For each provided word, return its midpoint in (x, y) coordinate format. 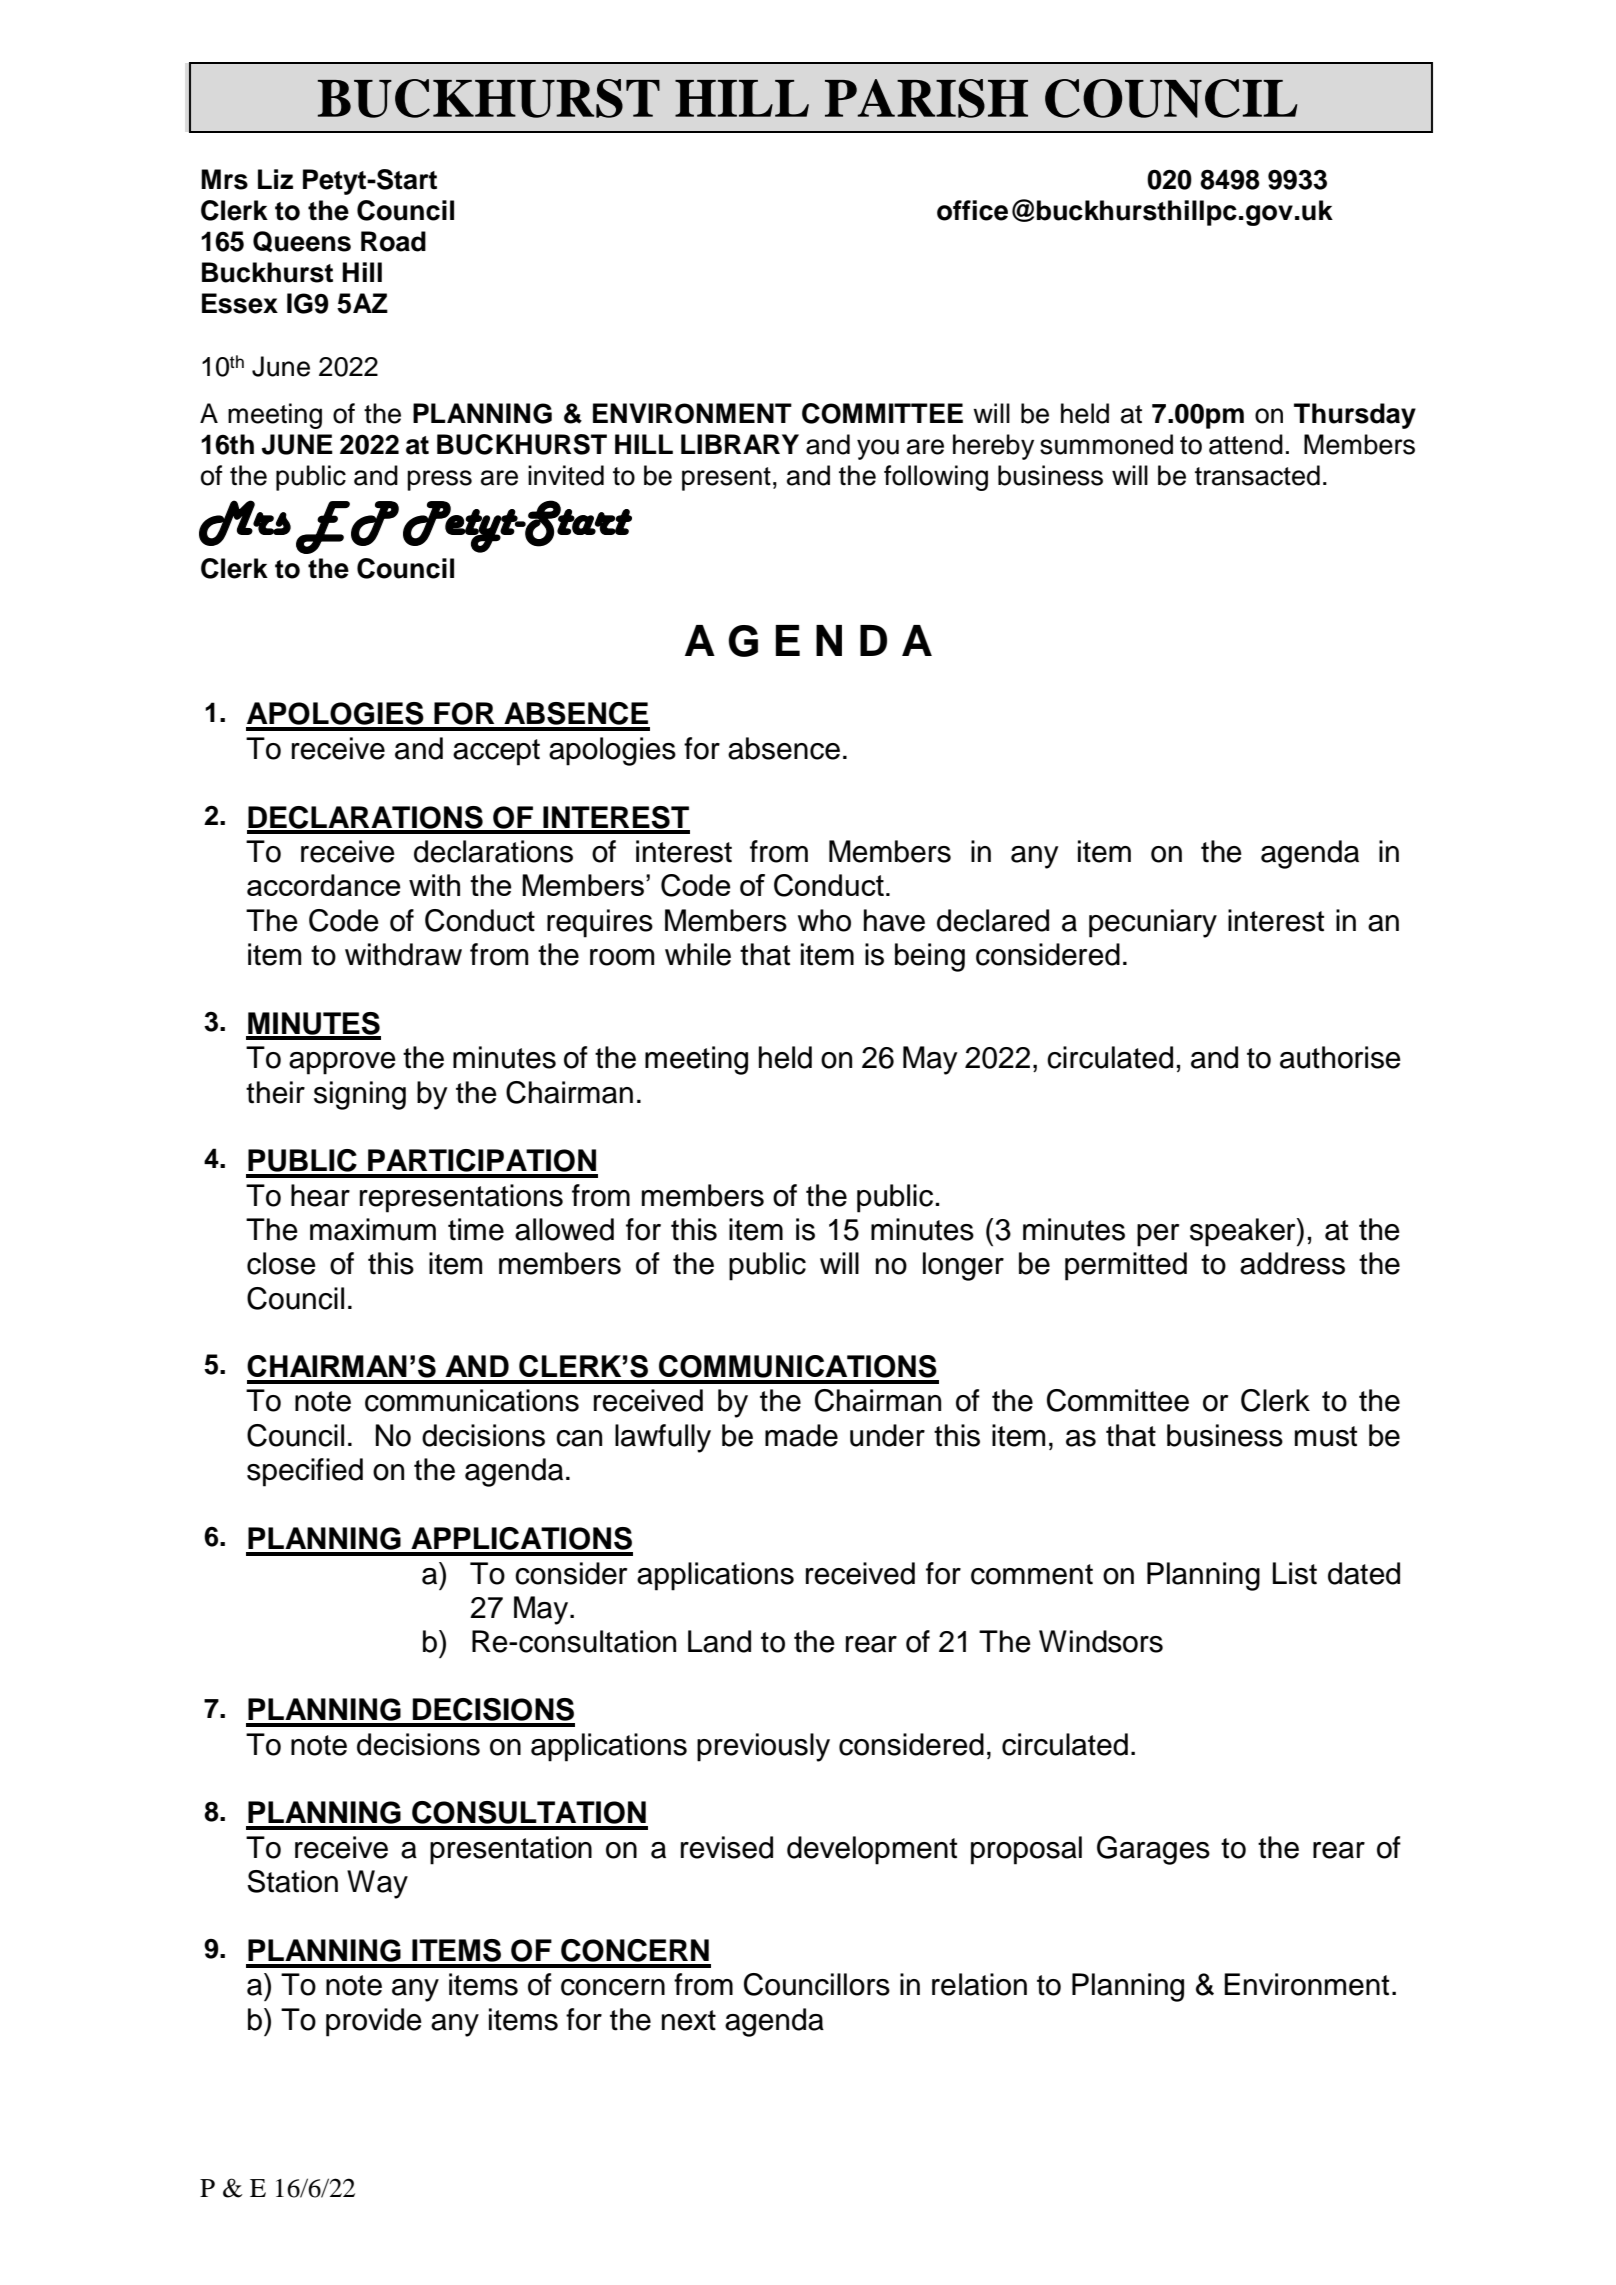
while (698, 954)
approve (342, 1063)
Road (393, 241)
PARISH (926, 98)
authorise (1340, 1057)
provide (374, 2022)
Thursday (1355, 416)
